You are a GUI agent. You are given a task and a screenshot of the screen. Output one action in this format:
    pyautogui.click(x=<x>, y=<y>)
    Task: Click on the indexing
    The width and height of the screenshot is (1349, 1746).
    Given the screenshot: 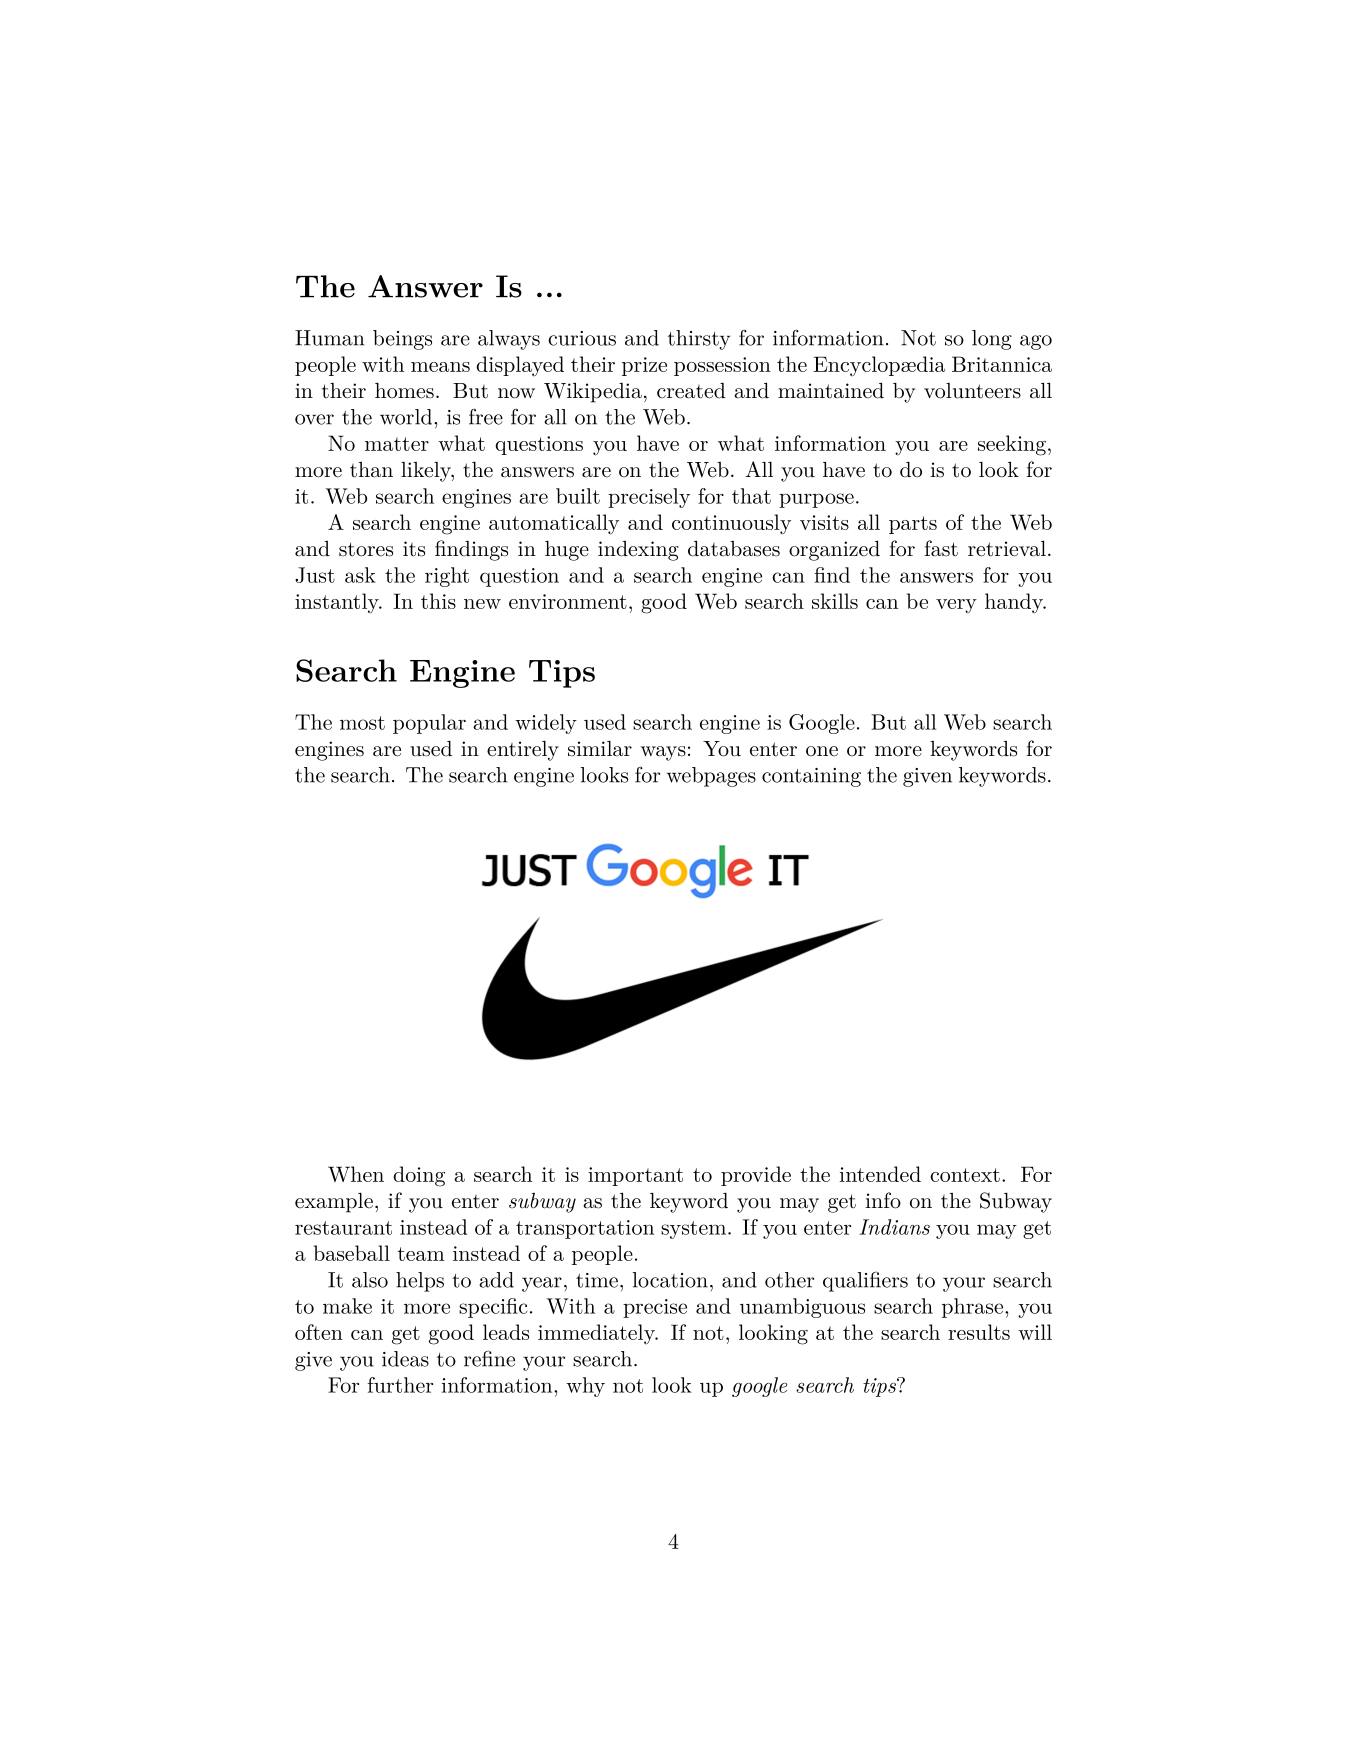 What is the action you would take?
    pyautogui.click(x=638, y=551)
